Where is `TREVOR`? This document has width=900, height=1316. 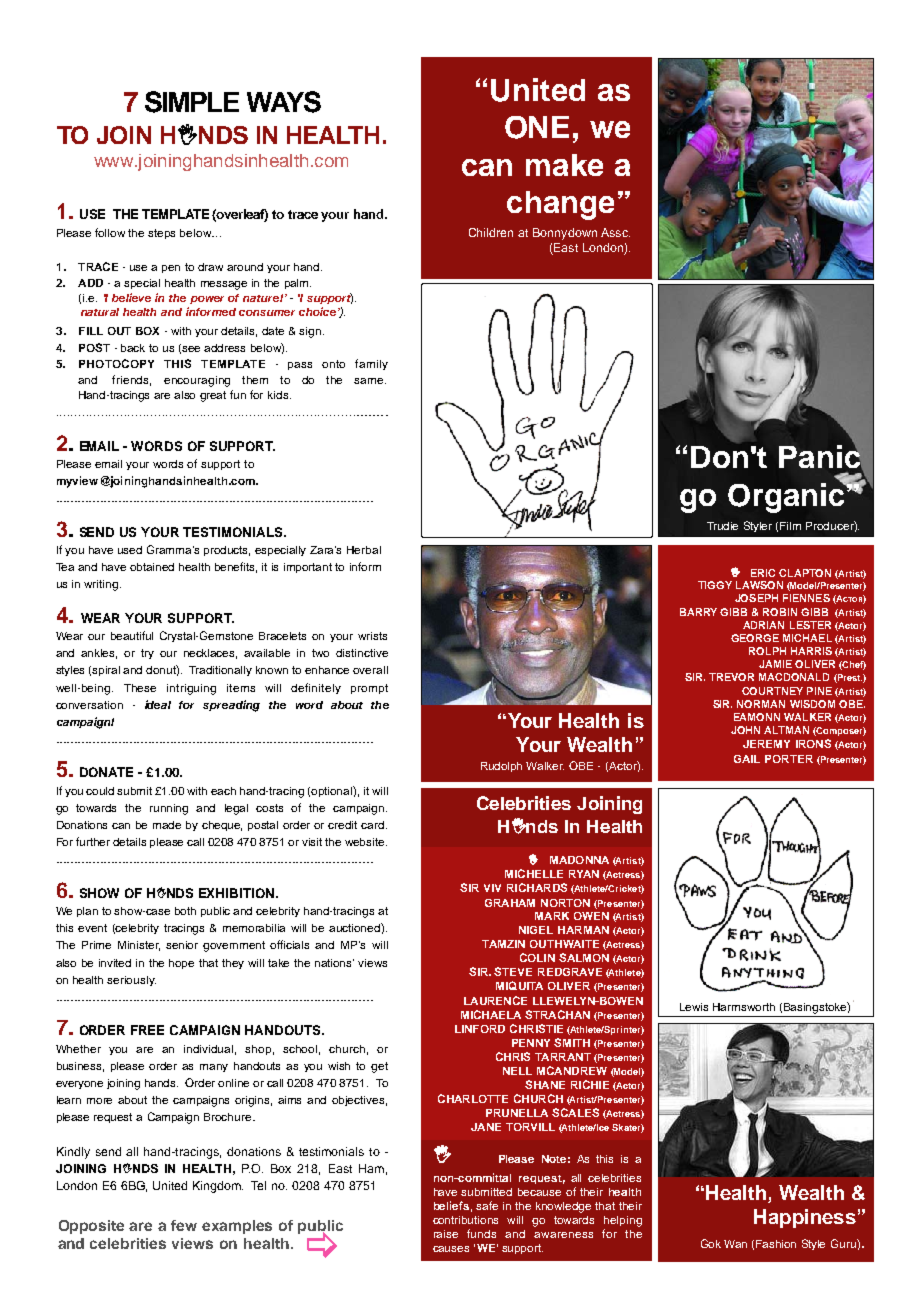 TREVOR is located at coordinates (731, 677).
